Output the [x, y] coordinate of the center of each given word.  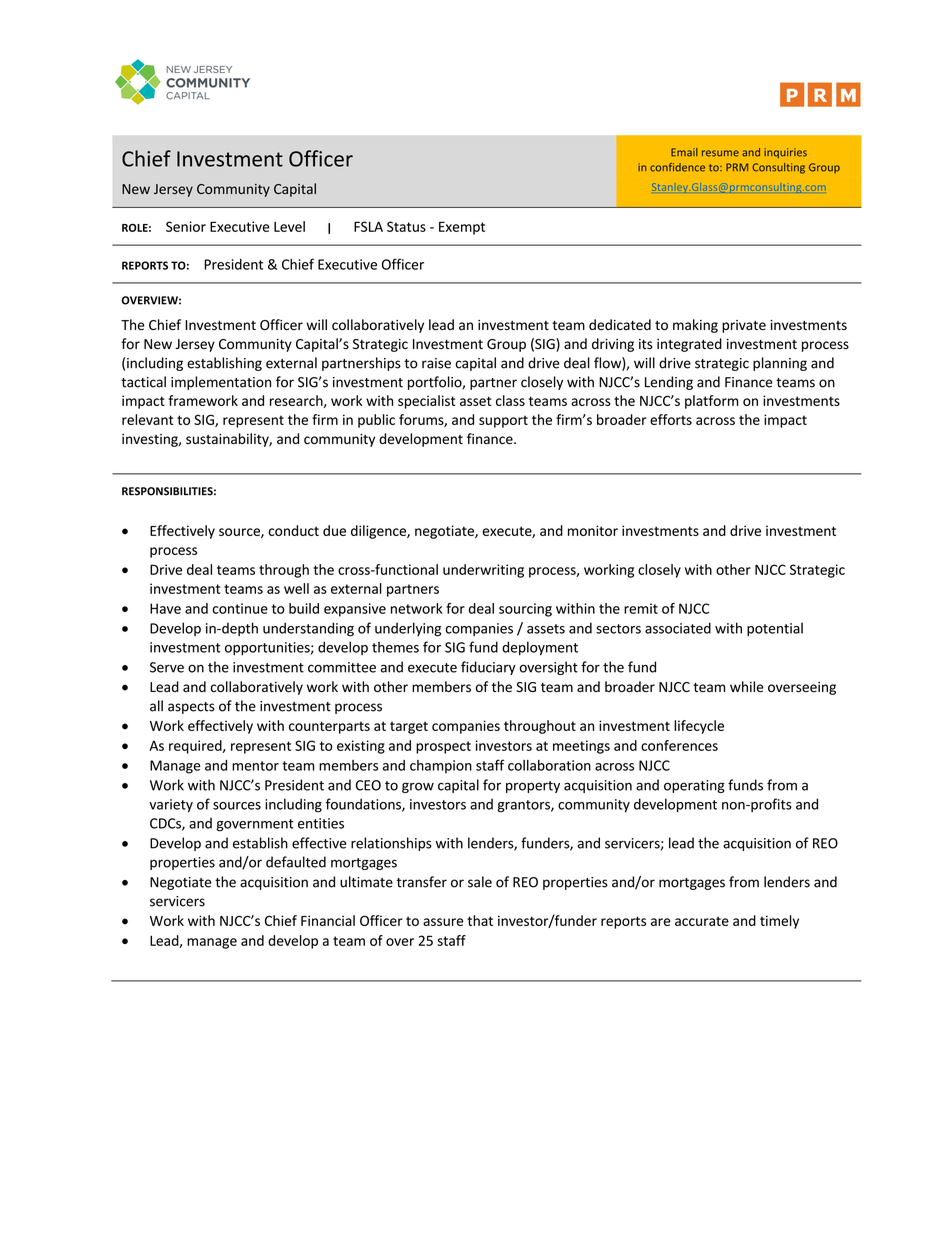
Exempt [462, 228]
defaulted [296, 862]
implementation [221, 383]
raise [436, 363]
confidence [677, 167]
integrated [689, 345]
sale [480, 882]
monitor [593, 530]
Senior [186, 226]
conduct [293, 530]
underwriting [483, 571]
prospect [443, 747]
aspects [191, 708]
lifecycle [699, 727]
